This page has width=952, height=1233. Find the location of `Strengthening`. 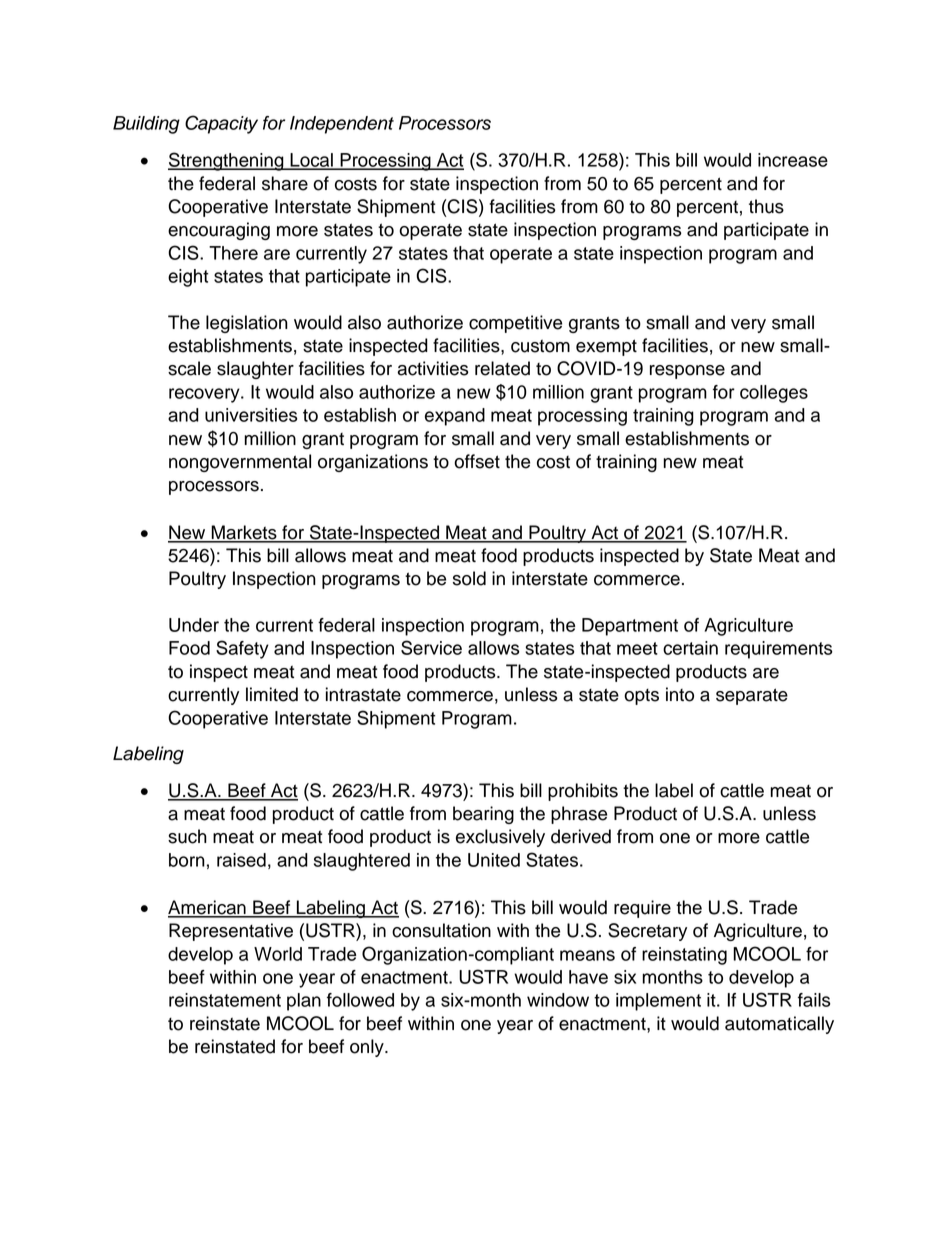

Strengthening is located at coordinates (227, 161).
